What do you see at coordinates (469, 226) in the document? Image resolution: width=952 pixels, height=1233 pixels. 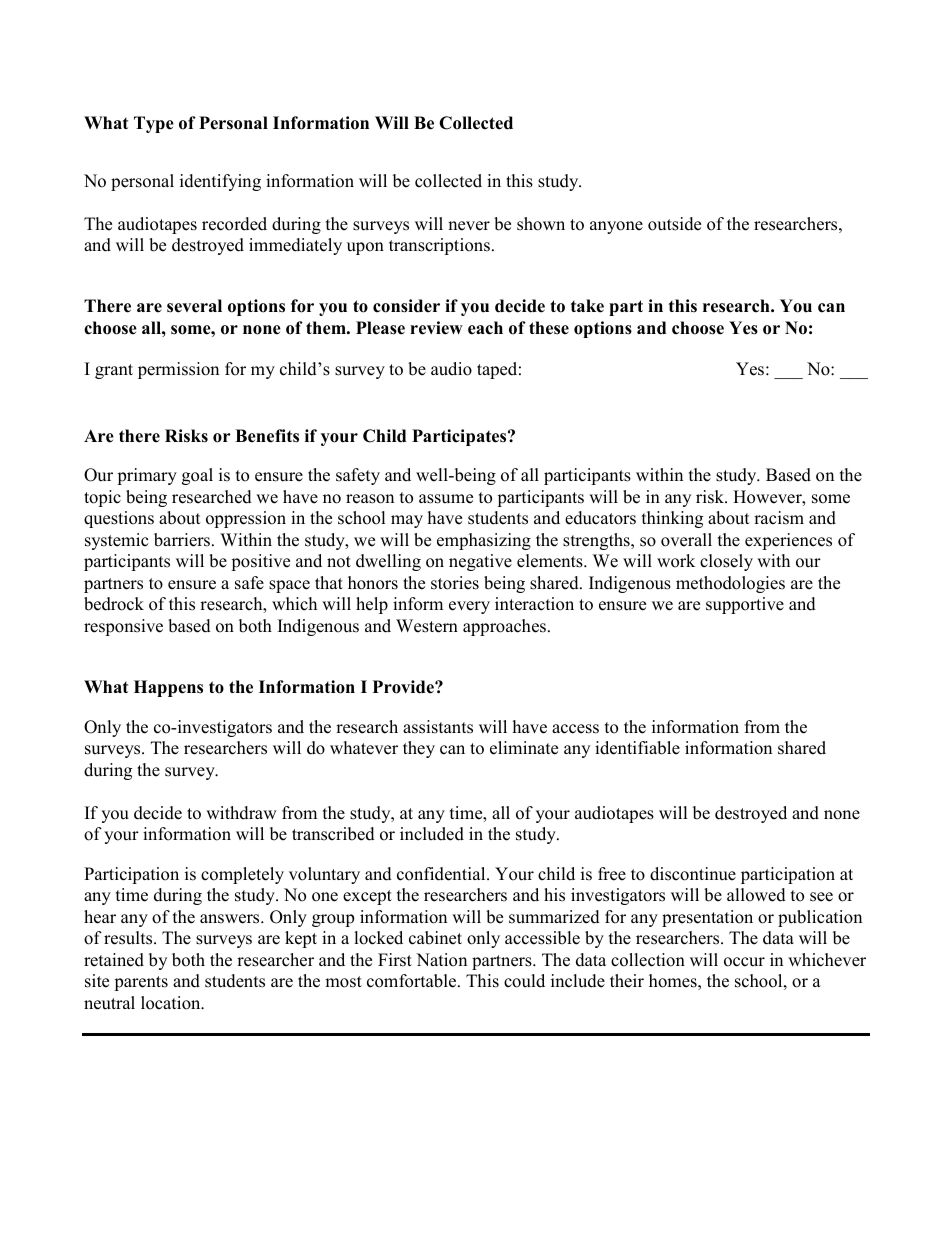 I see `never` at bounding box center [469, 226].
